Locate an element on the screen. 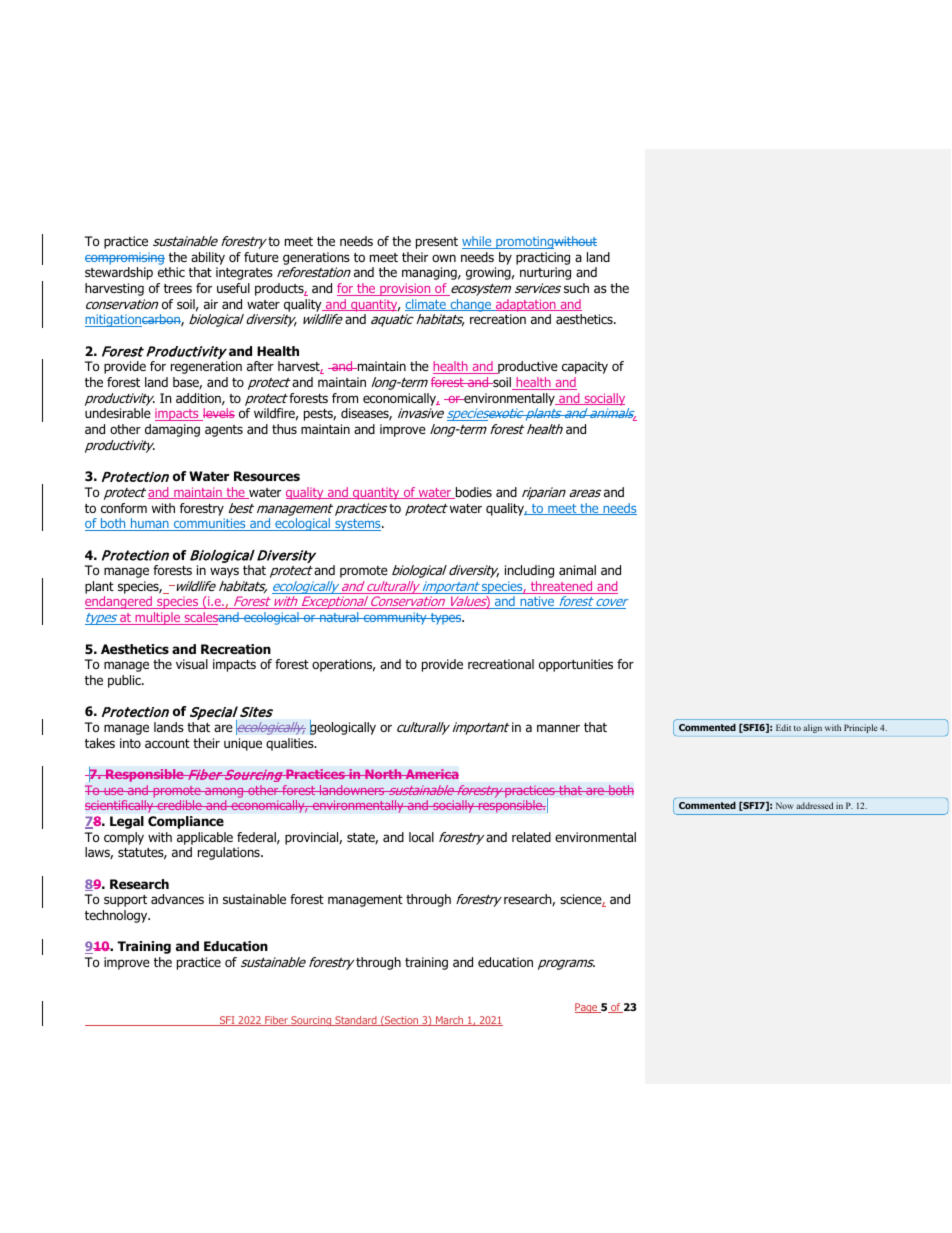  communities is located at coordinates (209, 524).
